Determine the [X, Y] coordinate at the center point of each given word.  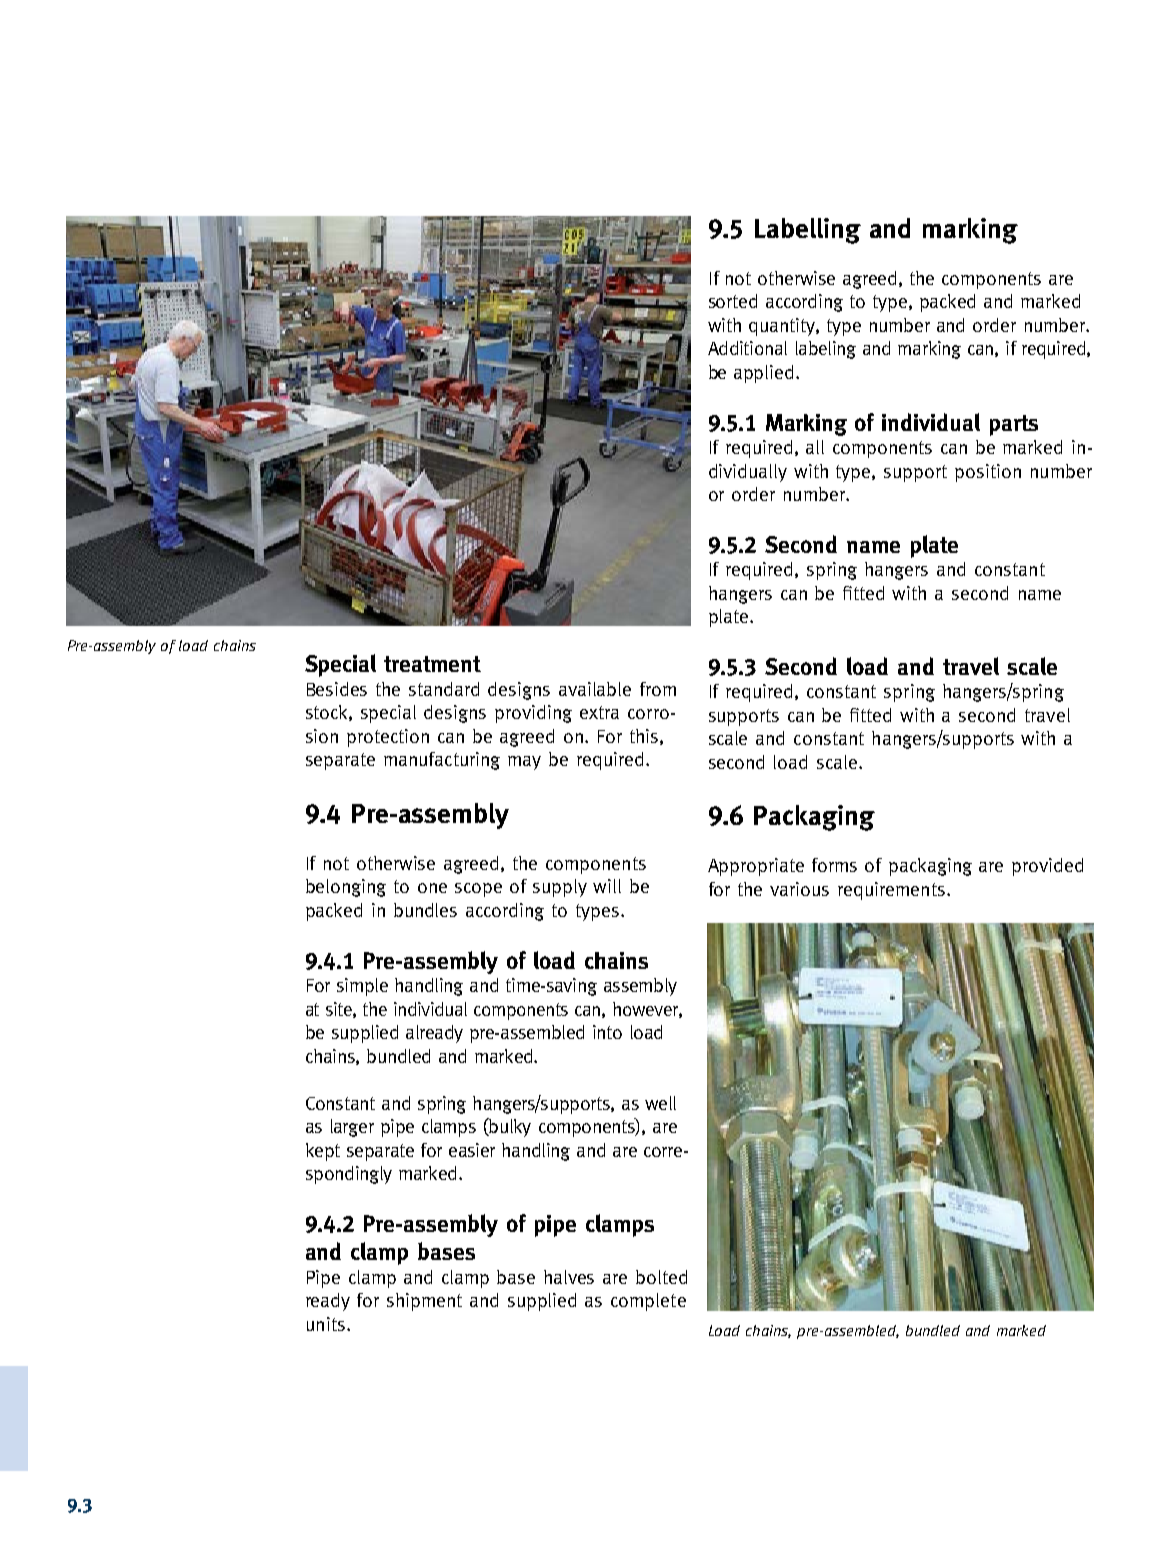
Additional [747, 348]
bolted [661, 1277]
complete [648, 1302]
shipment [424, 1302]
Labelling [808, 231]
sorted [733, 301]
